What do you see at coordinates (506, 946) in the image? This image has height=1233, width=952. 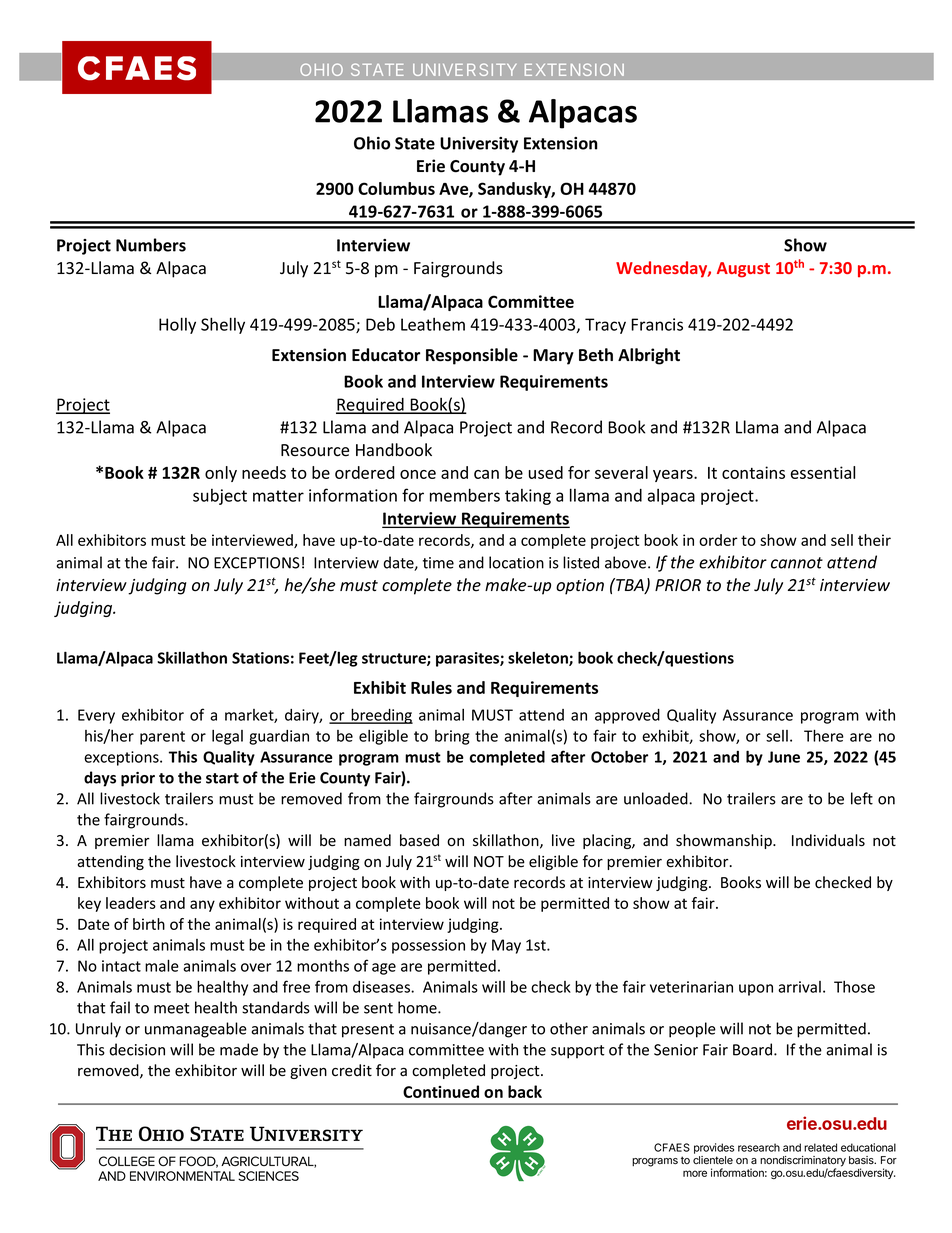 I see `May` at bounding box center [506, 946].
